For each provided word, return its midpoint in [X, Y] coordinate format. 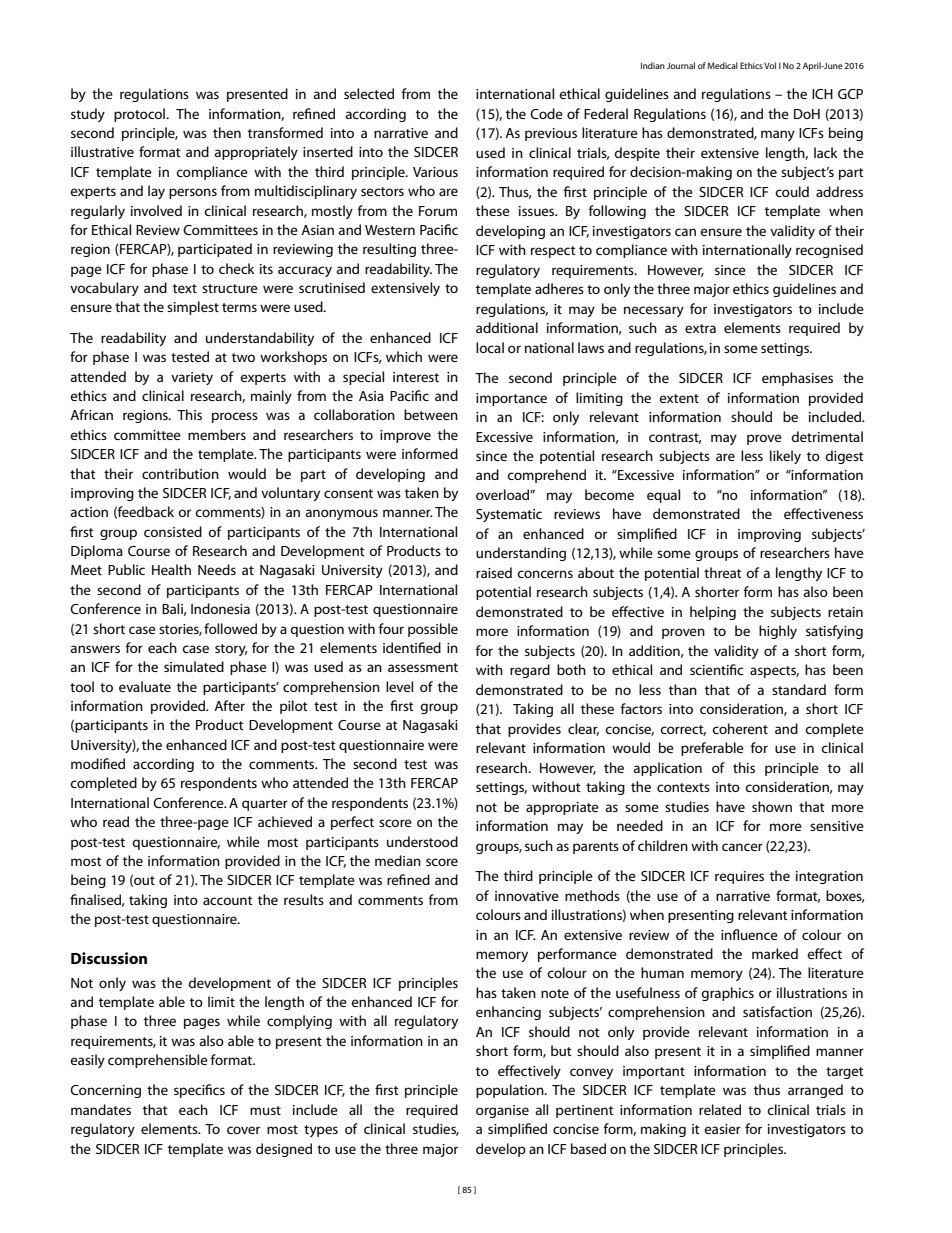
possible [433, 630]
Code [546, 113]
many [778, 135]
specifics [199, 1091]
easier [722, 1129]
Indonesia [220, 608]
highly [778, 632]
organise [502, 1111]
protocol [141, 115]
